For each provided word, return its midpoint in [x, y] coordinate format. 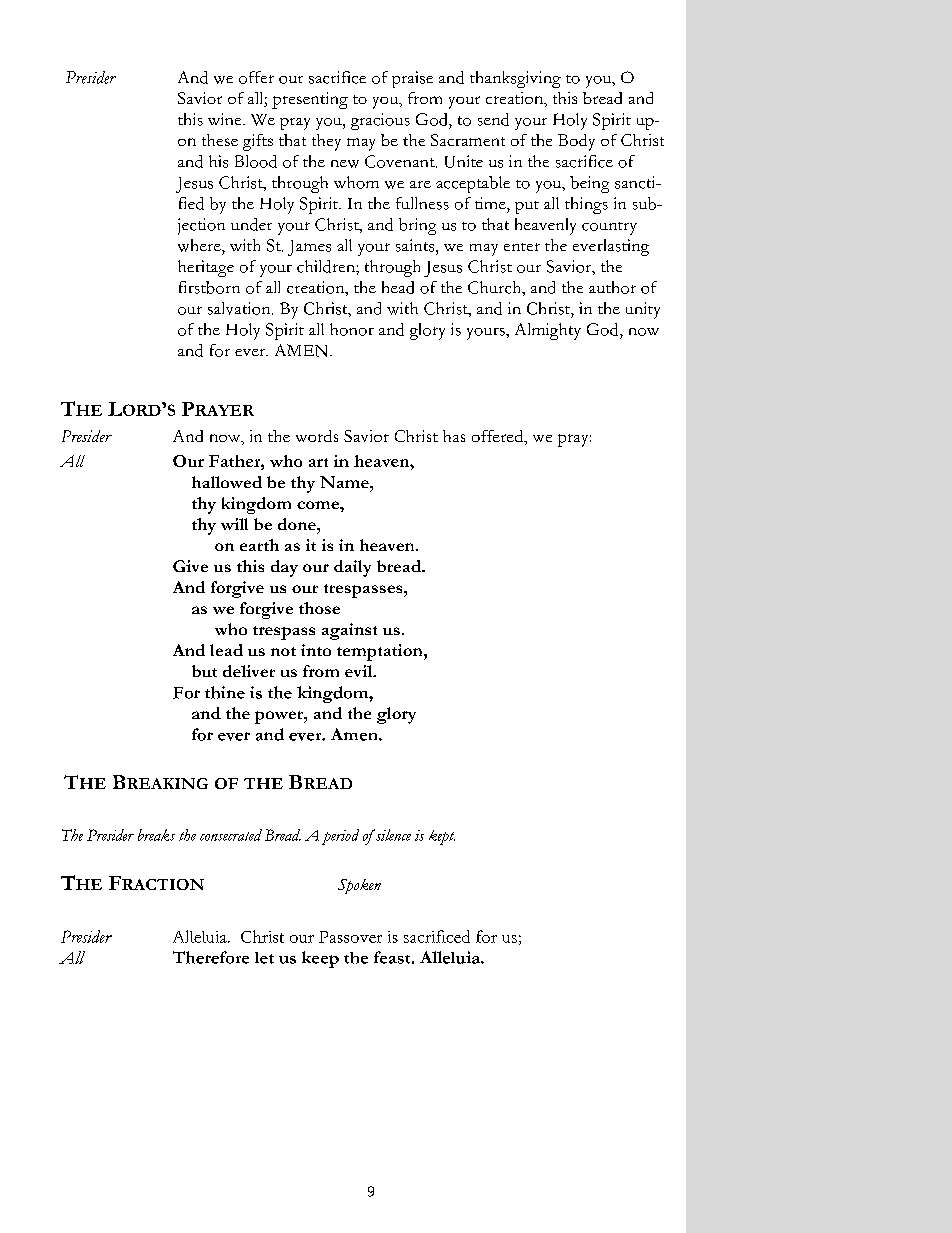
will [234, 524]
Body [576, 142]
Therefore [211, 957]
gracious [380, 121]
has [454, 436]
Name [345, 482]
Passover [350, 937]
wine [226, 119]
